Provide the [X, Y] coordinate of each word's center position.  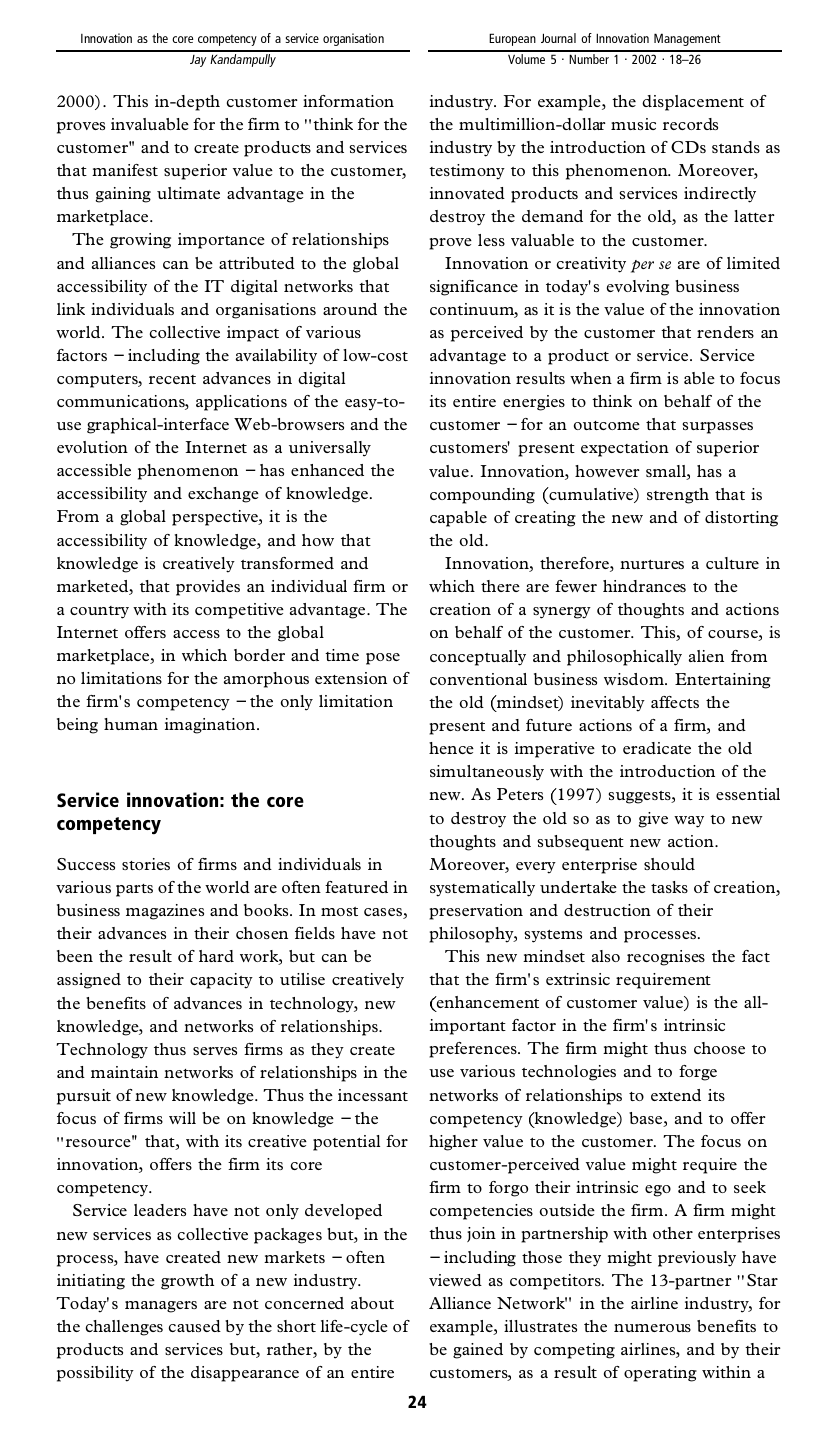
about [372, 1303]
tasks [669, 887]
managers [161, 1307]
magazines [165, 912]
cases [384, 913]
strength [678, 496]
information [348, 101]
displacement [693, 103]
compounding [482, 496]
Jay [198, 61]
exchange [223, 495]
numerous [652, 1328]
